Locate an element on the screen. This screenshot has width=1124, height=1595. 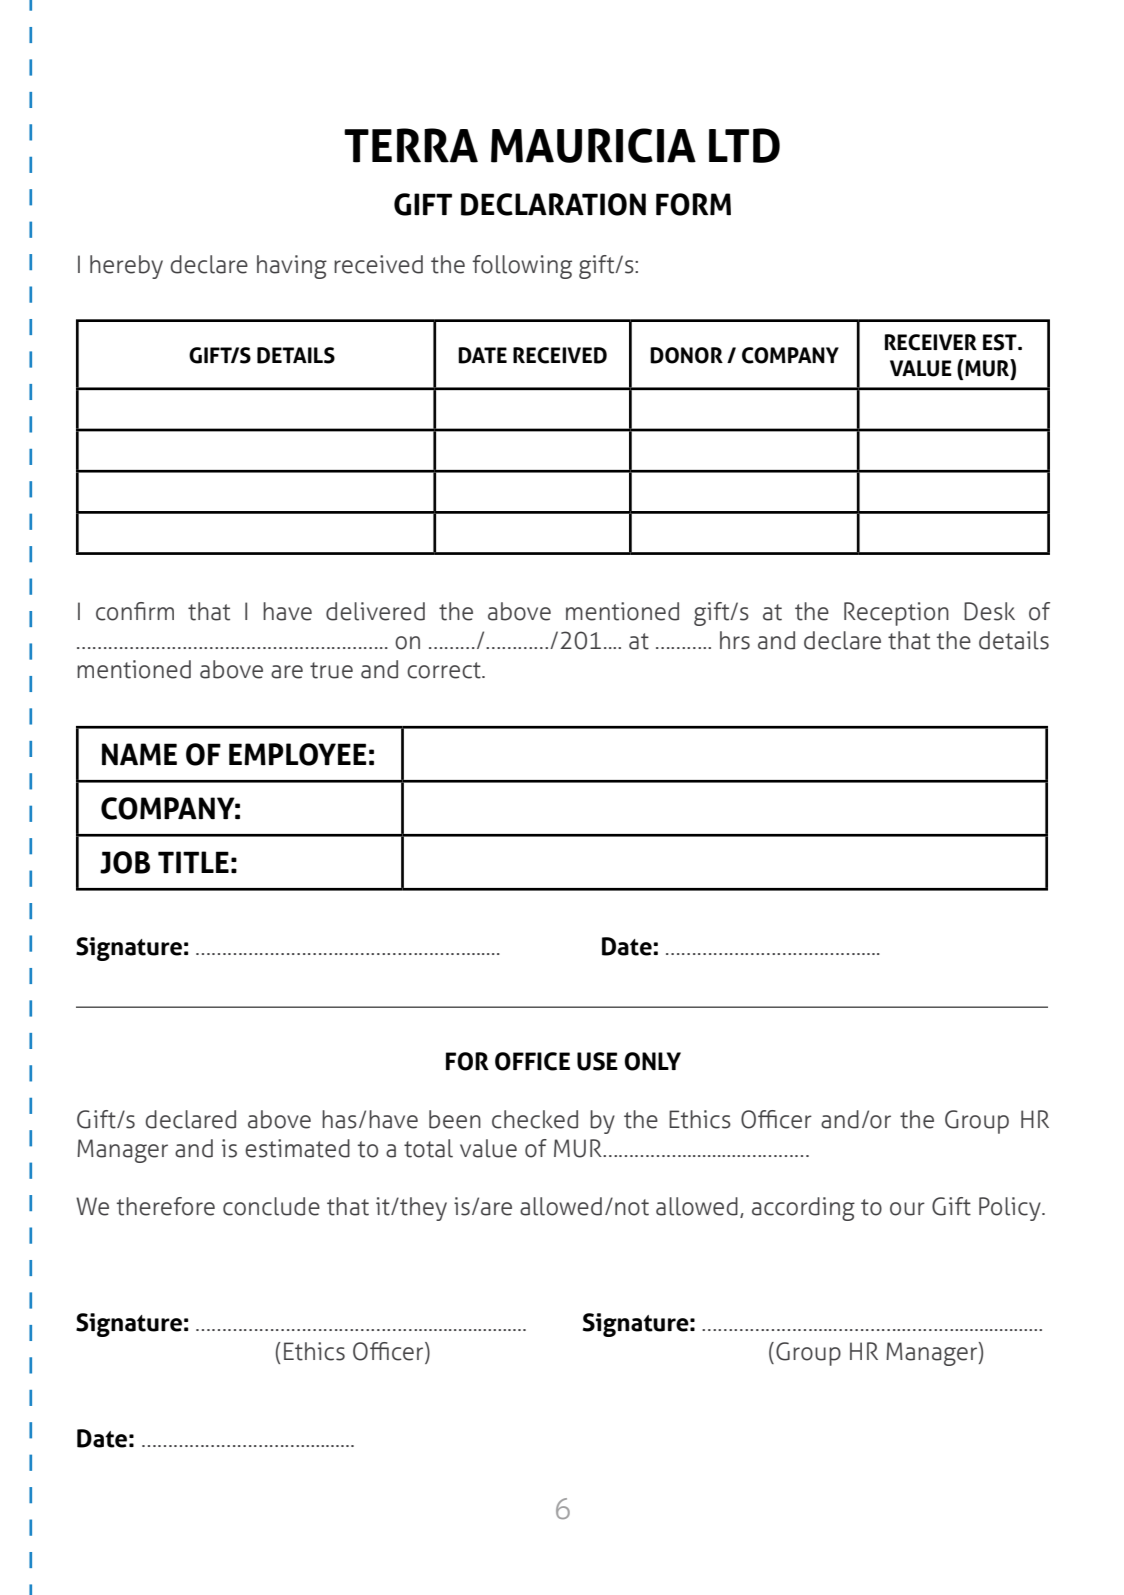
TITLE is located at coordinates (193, 862).
